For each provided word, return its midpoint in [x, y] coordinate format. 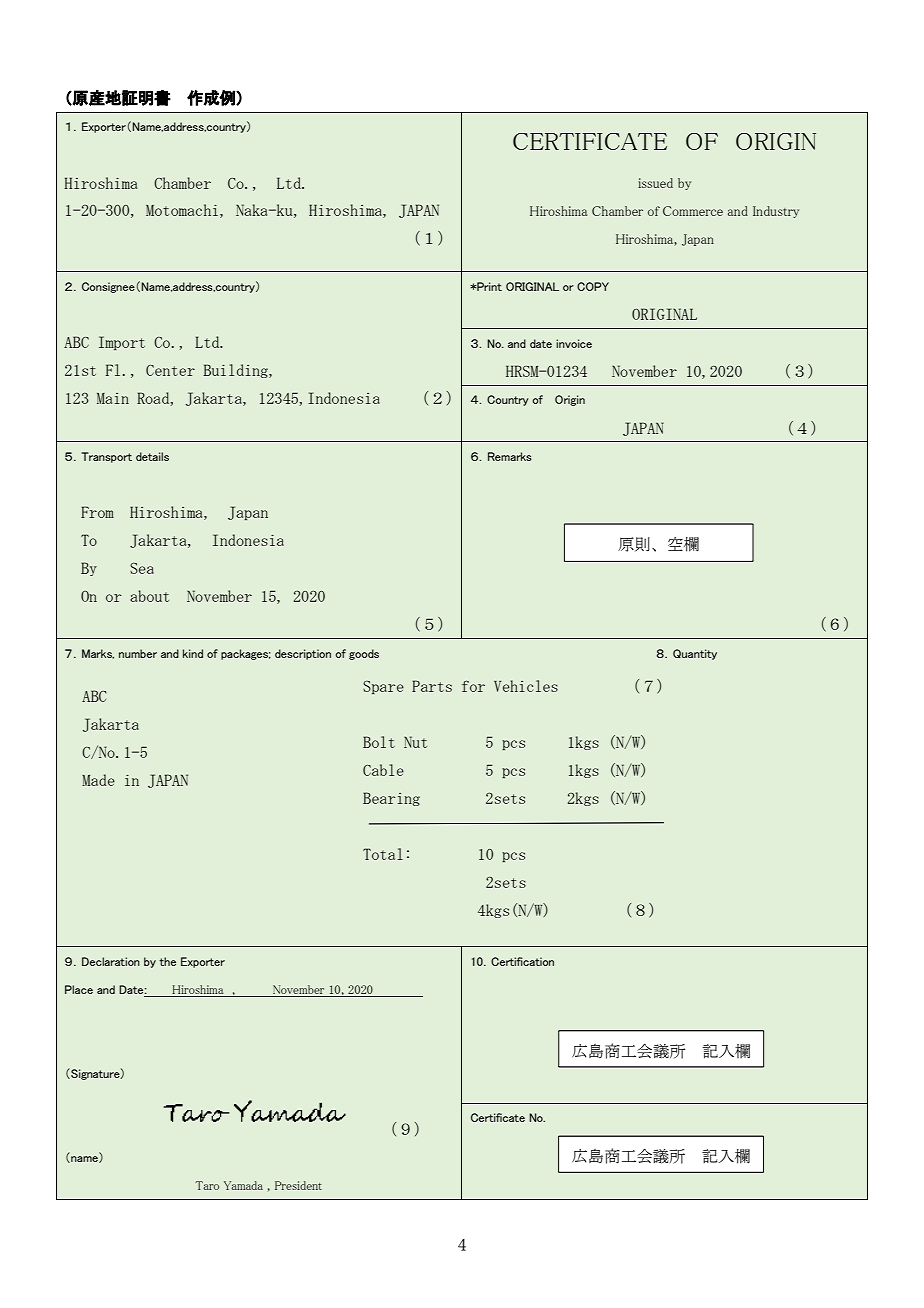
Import [122, 343]
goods [364, 654]
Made [98, 780]
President [298, 1185]
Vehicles [526, 686]
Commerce [693, 211]
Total [383, 854]
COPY [593, 286]
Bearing [391, 799]
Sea [142, 568]
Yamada [243, 1185]
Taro [207, 1185]
